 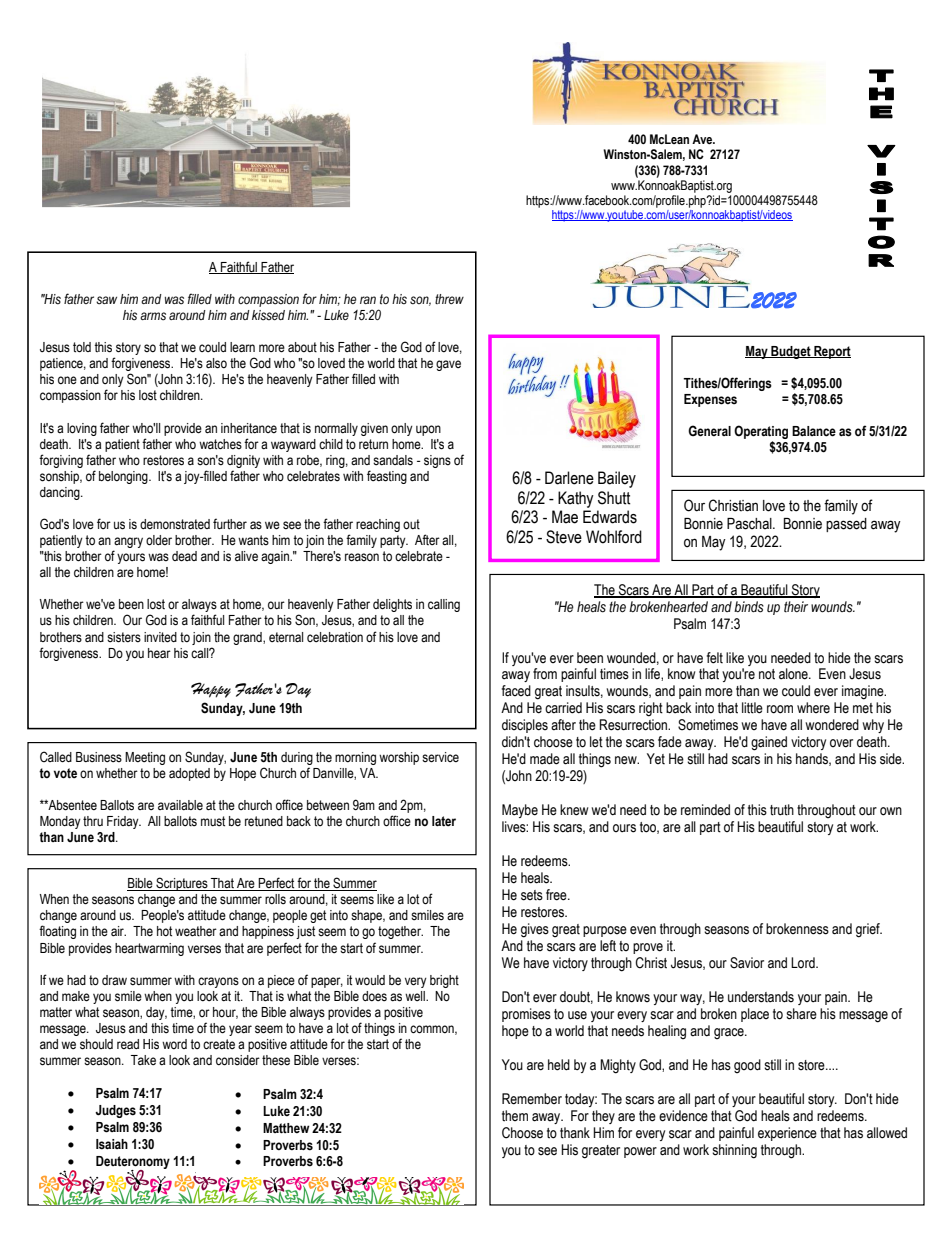 I want to click on Budget, so click(x=791, y=352).
